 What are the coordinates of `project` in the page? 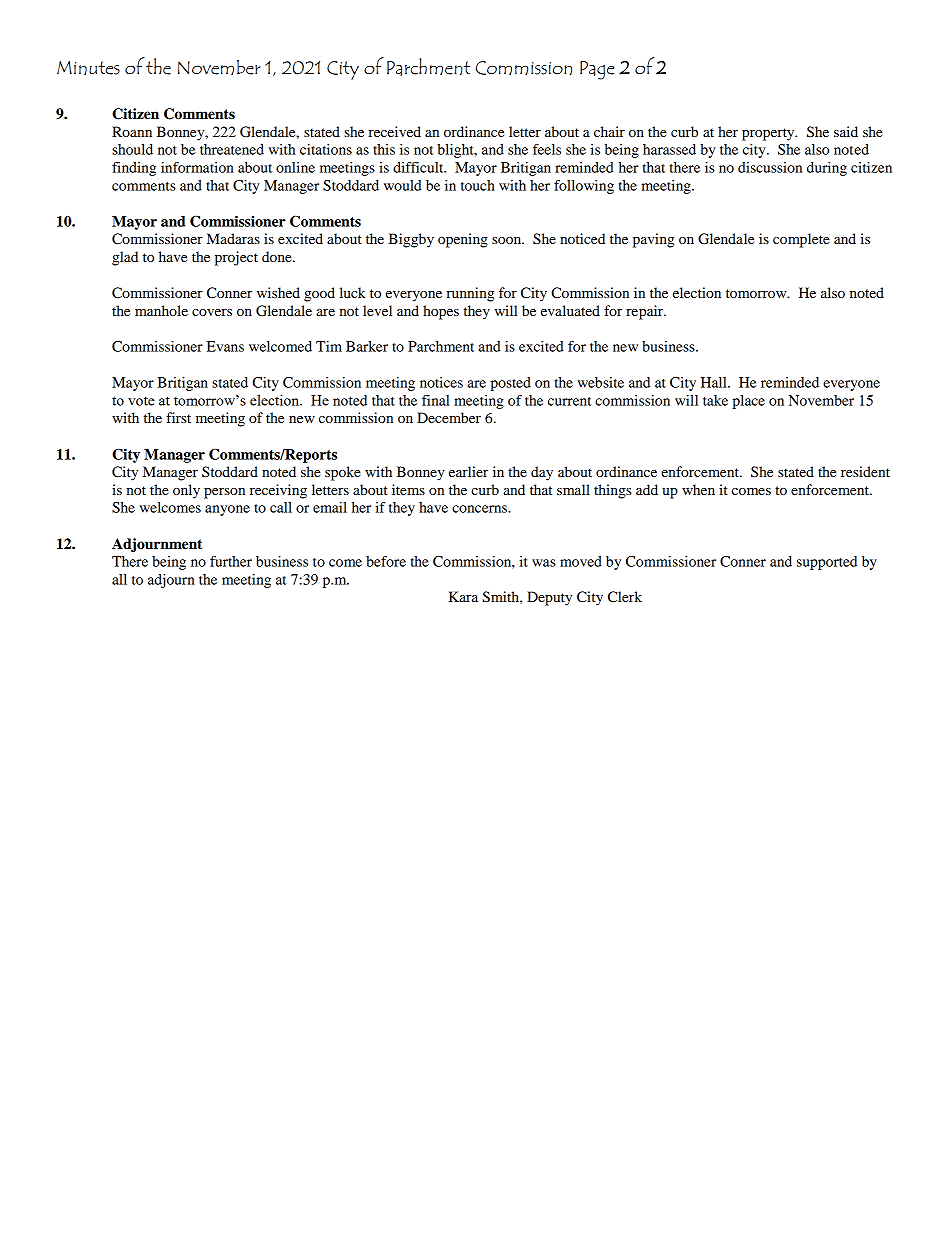 It's located at (236, 258).
